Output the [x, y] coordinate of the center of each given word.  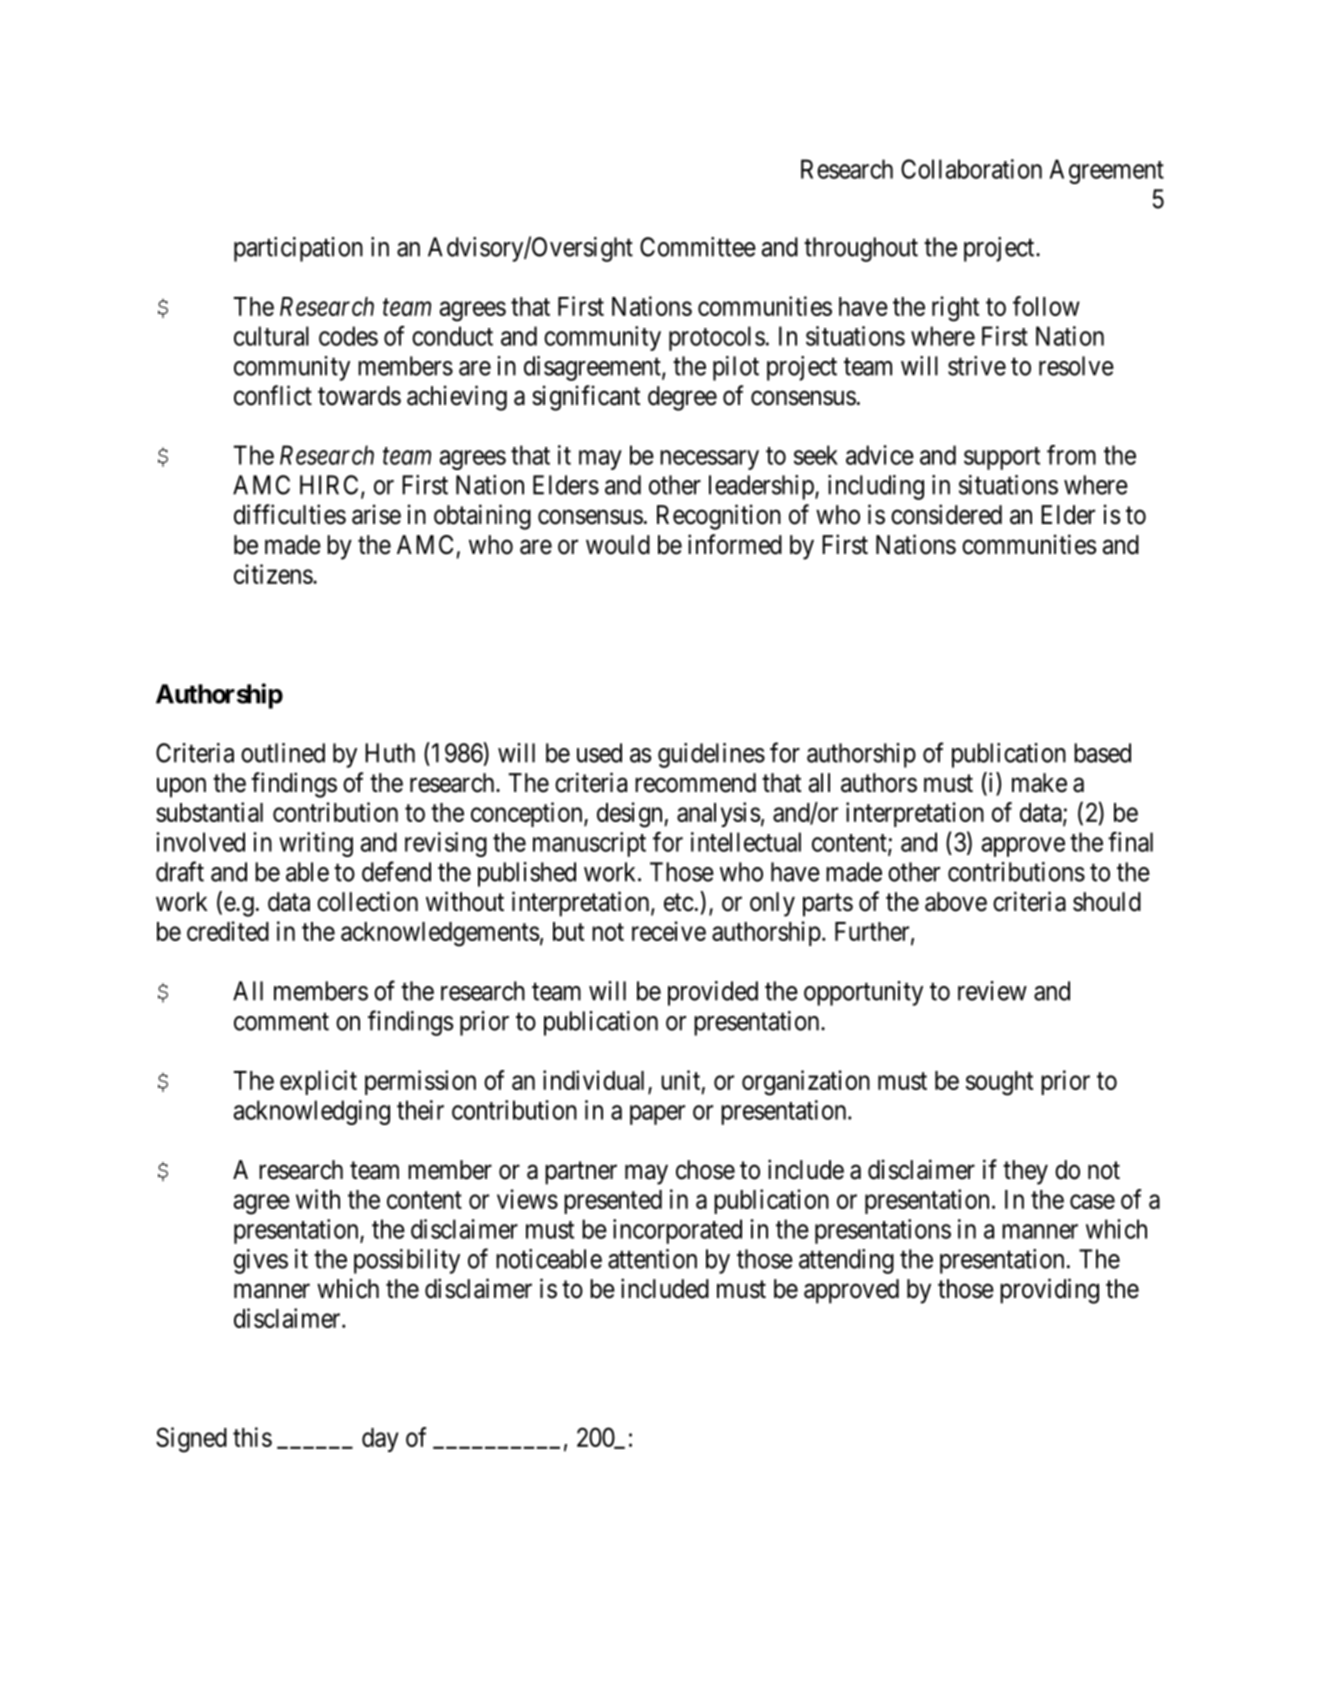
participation [298, 249]
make [1039, 783]
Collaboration [971, 169]
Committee [698, 247]
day [380, 1440]
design [631, 815]
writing [316, 844]
